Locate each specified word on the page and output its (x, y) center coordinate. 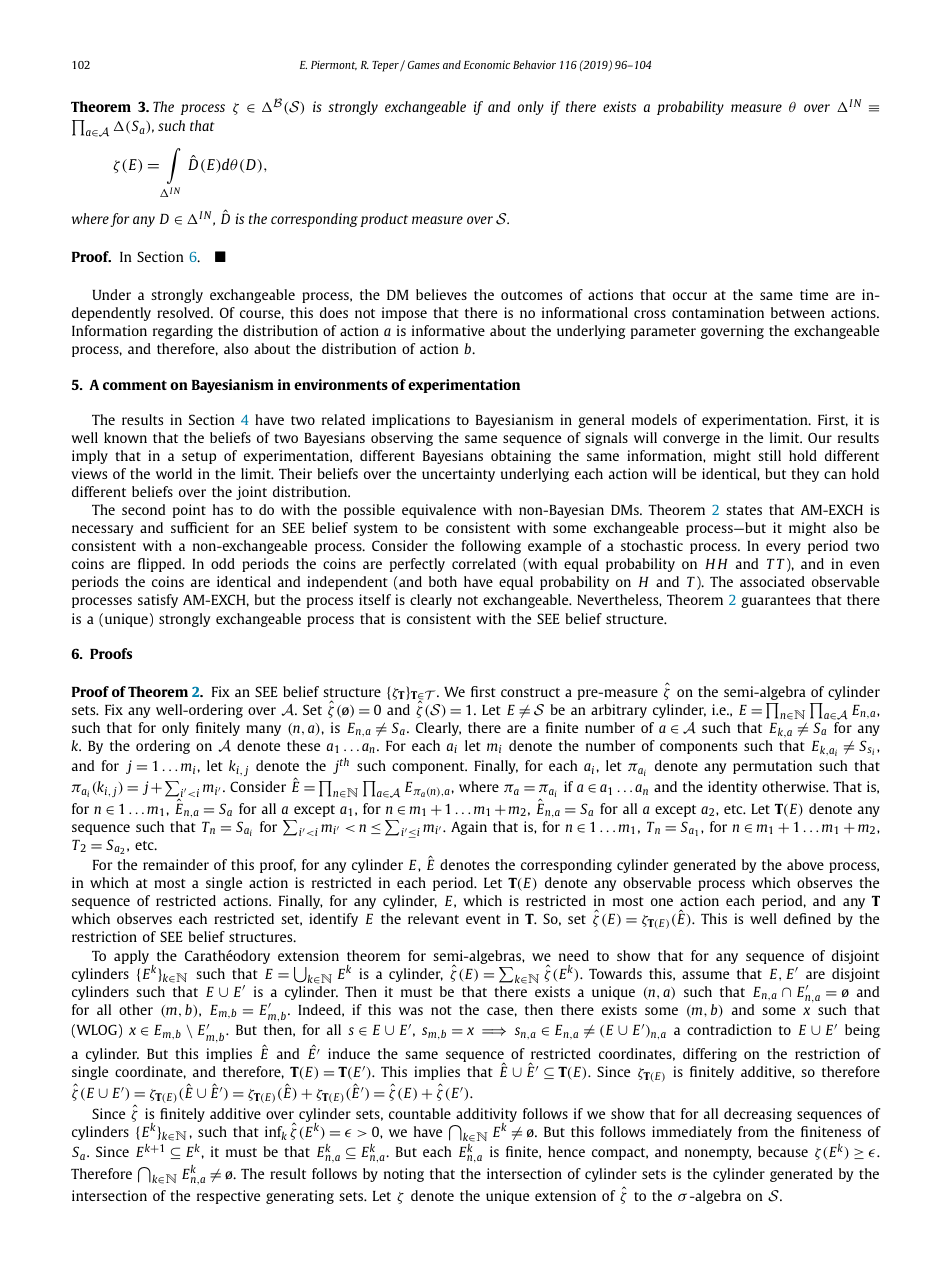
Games (424, 65)
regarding (183, 332)
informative (448, 330)
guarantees (775, 602)
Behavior (534, 64)
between (798, 312)
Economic (487, 64)
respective (228, 1197)
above (805, 864)
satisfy (158, 601)
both (443, 581)
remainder (176, 864)
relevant (433, 918)
